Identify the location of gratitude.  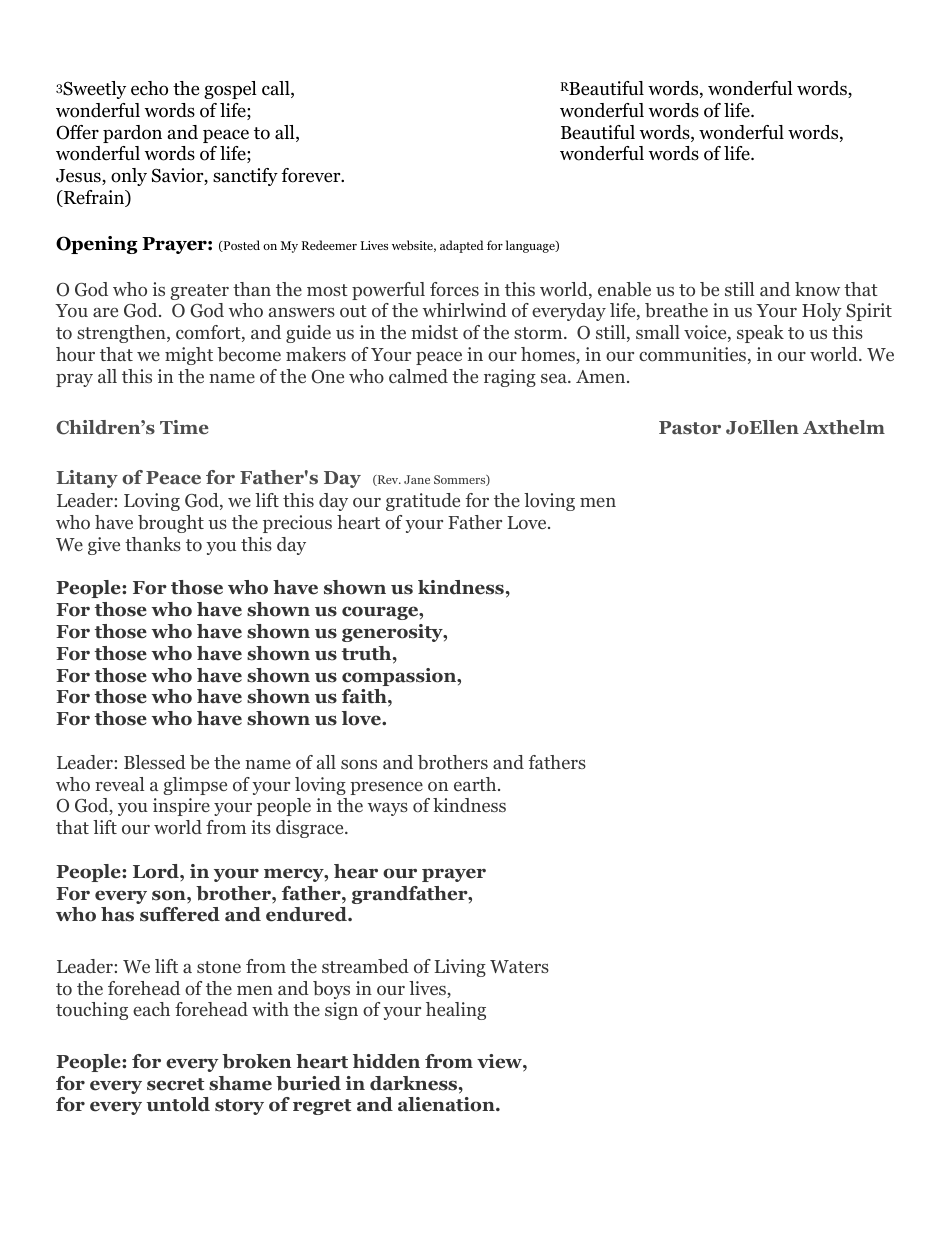
(423, 502).
